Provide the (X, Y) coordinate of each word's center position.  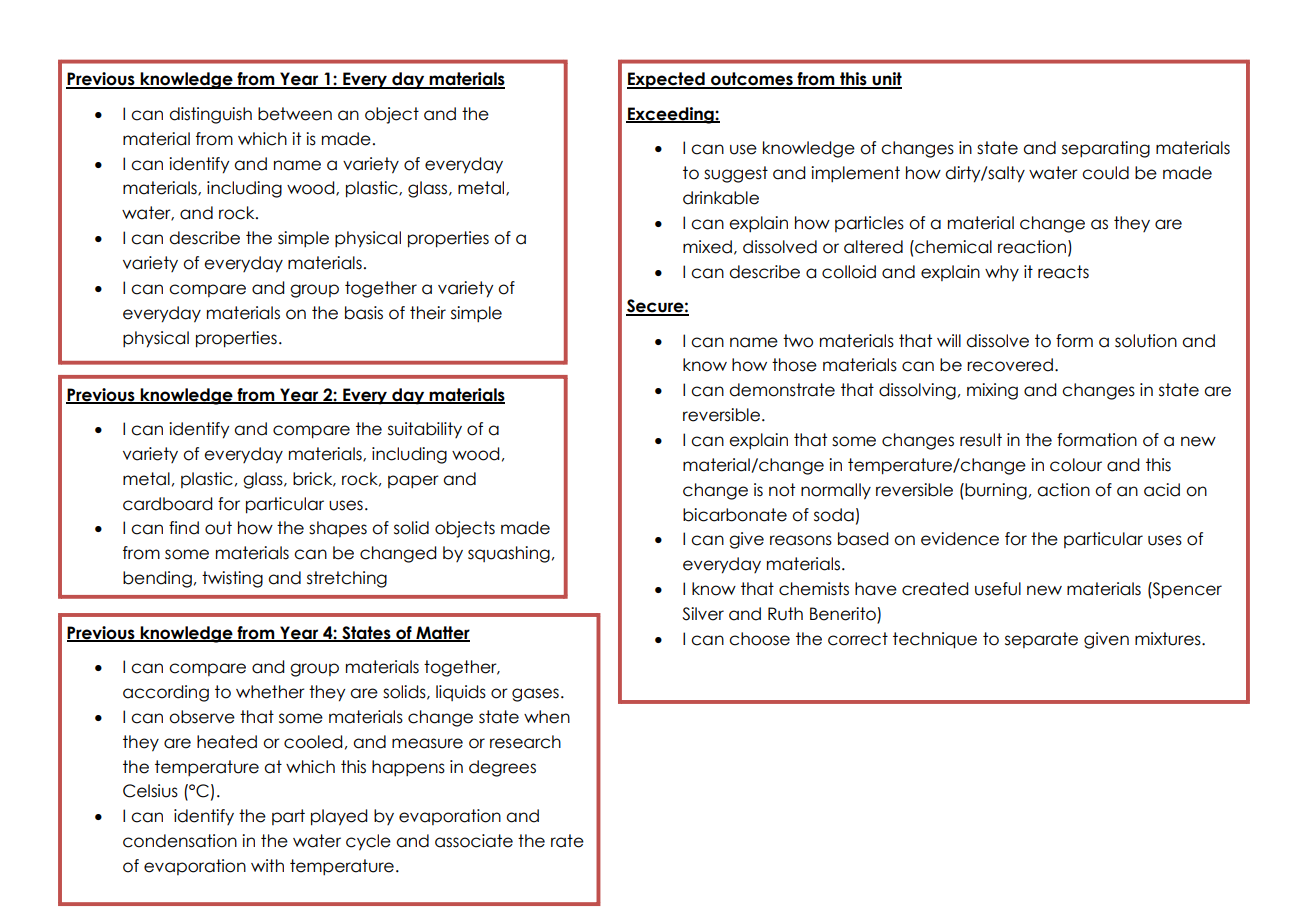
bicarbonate (735, 515)
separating (1106, 149)
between (295, 114)
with (267, 865)
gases (535, 695)
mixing (992, 391)
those (794, 365)
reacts (1063, 272)
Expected (667, 80)
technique (935, 640)
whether (270, 692)
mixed (707, 247)
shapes (338, 529)
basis (364, 313)
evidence (960, 539)
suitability (425, 430)
